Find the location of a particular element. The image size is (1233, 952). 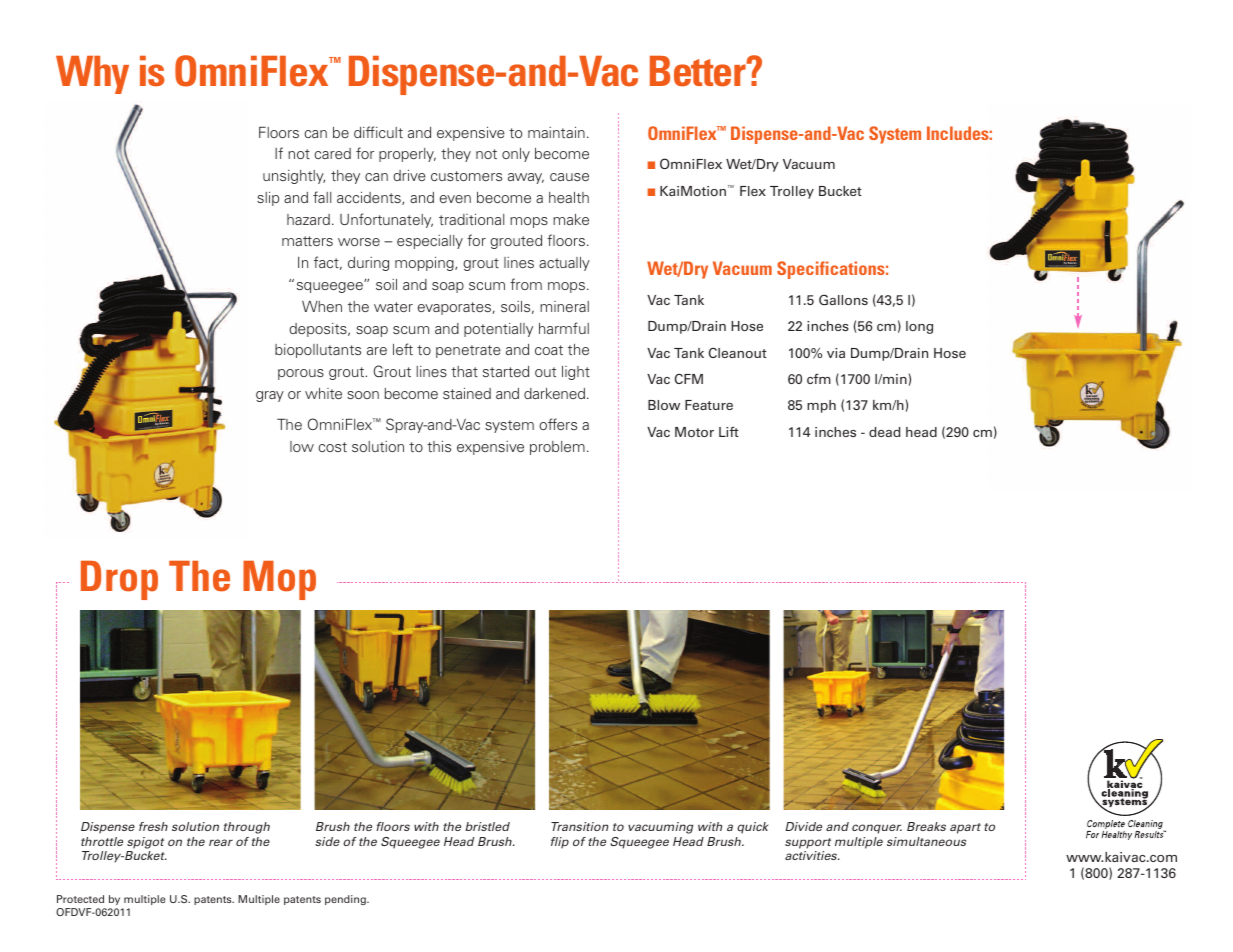

Drop is located at coordinates (119, 580).
